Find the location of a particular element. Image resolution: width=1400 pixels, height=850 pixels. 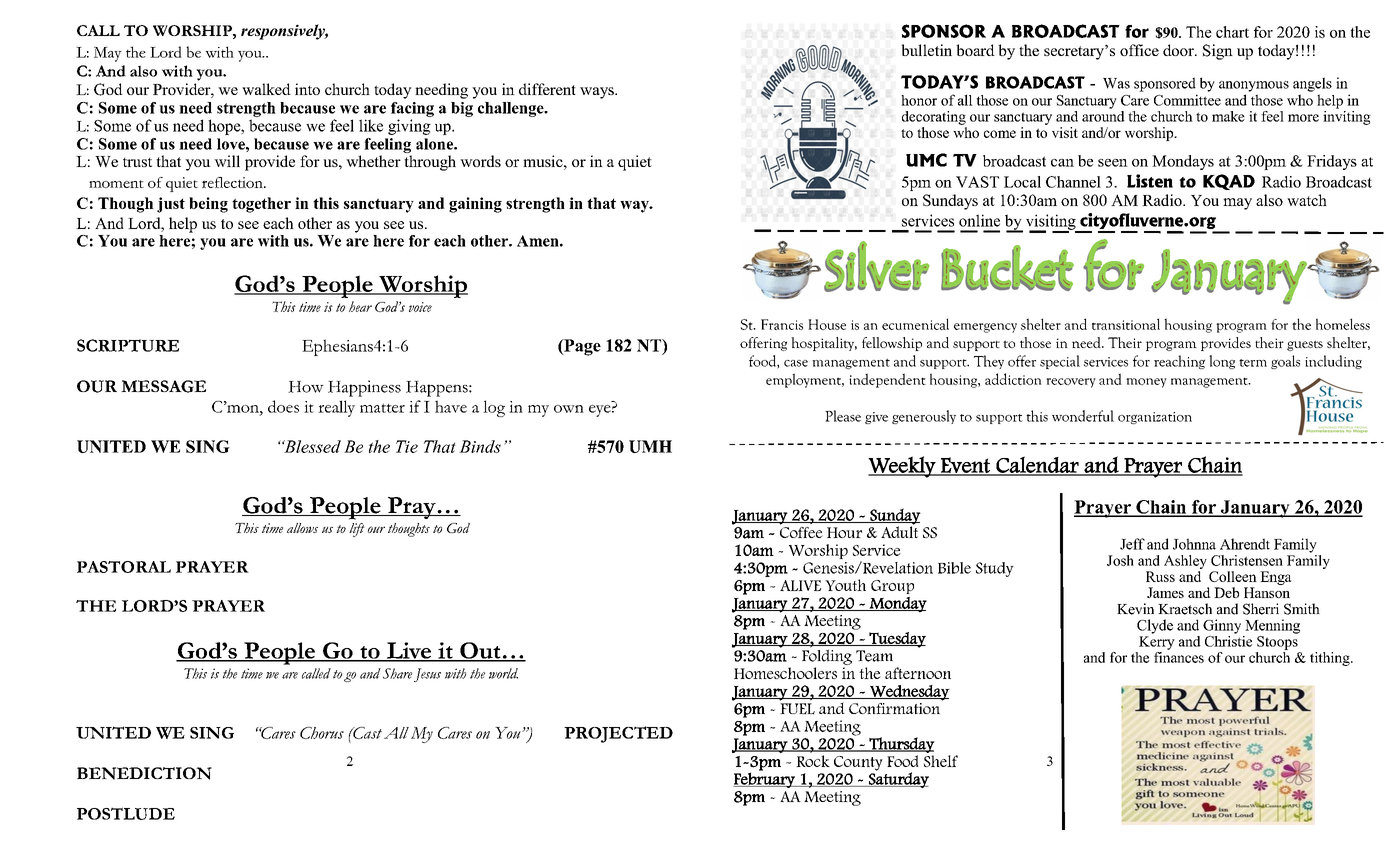

Francis is located at coordinates (782, 324).
